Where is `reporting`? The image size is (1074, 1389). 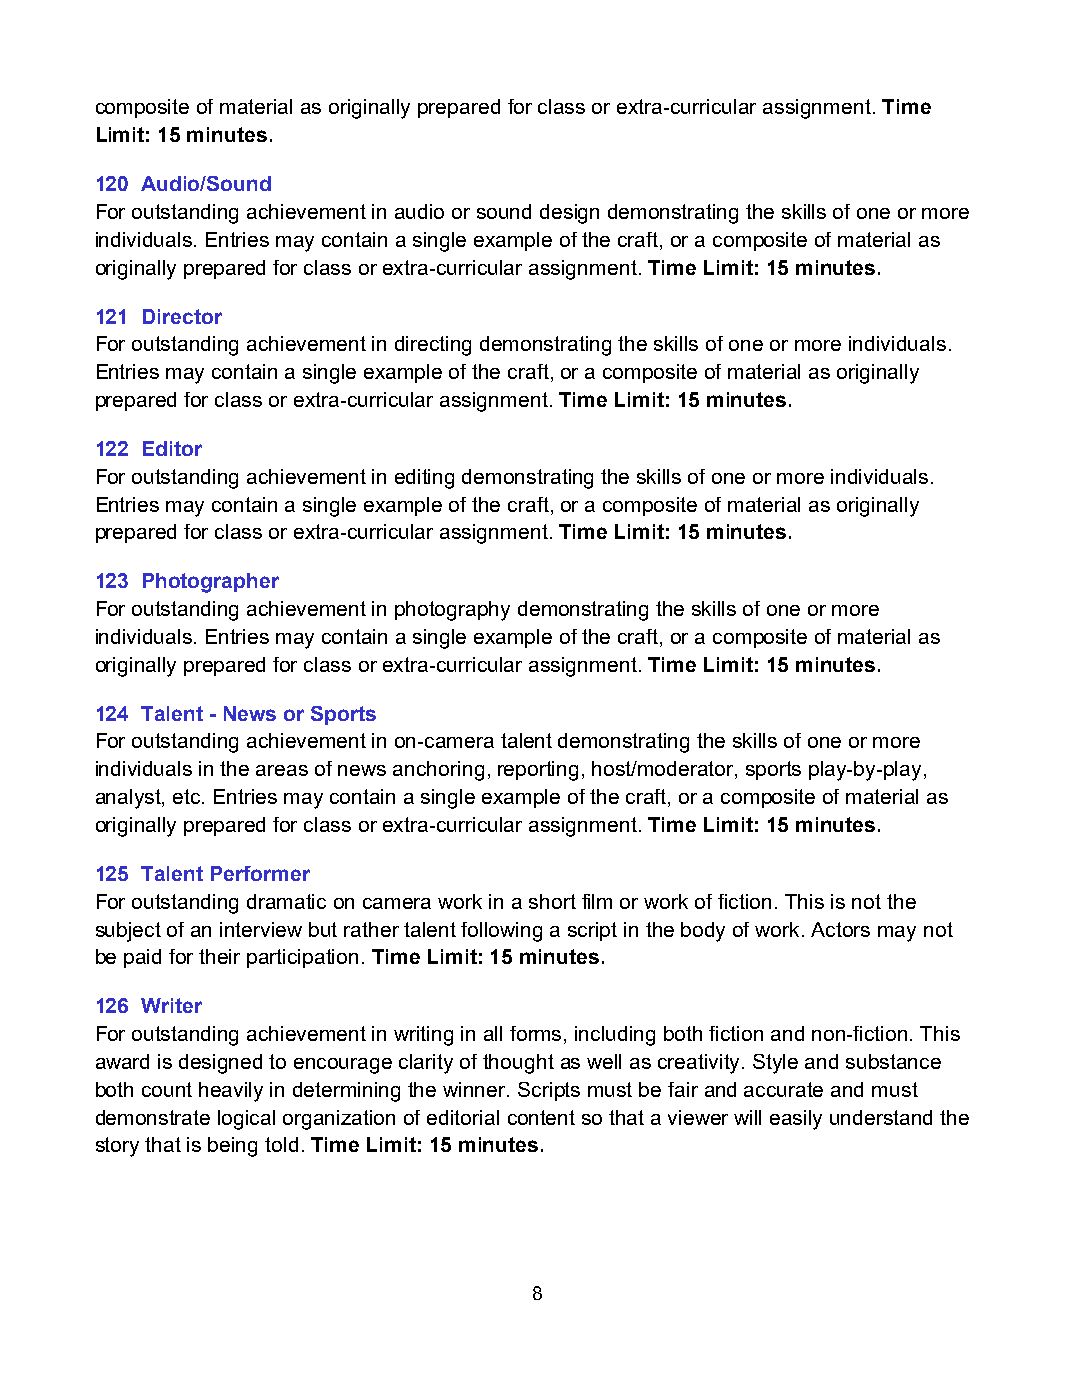
reporting is located at coordinates (538, 771).
